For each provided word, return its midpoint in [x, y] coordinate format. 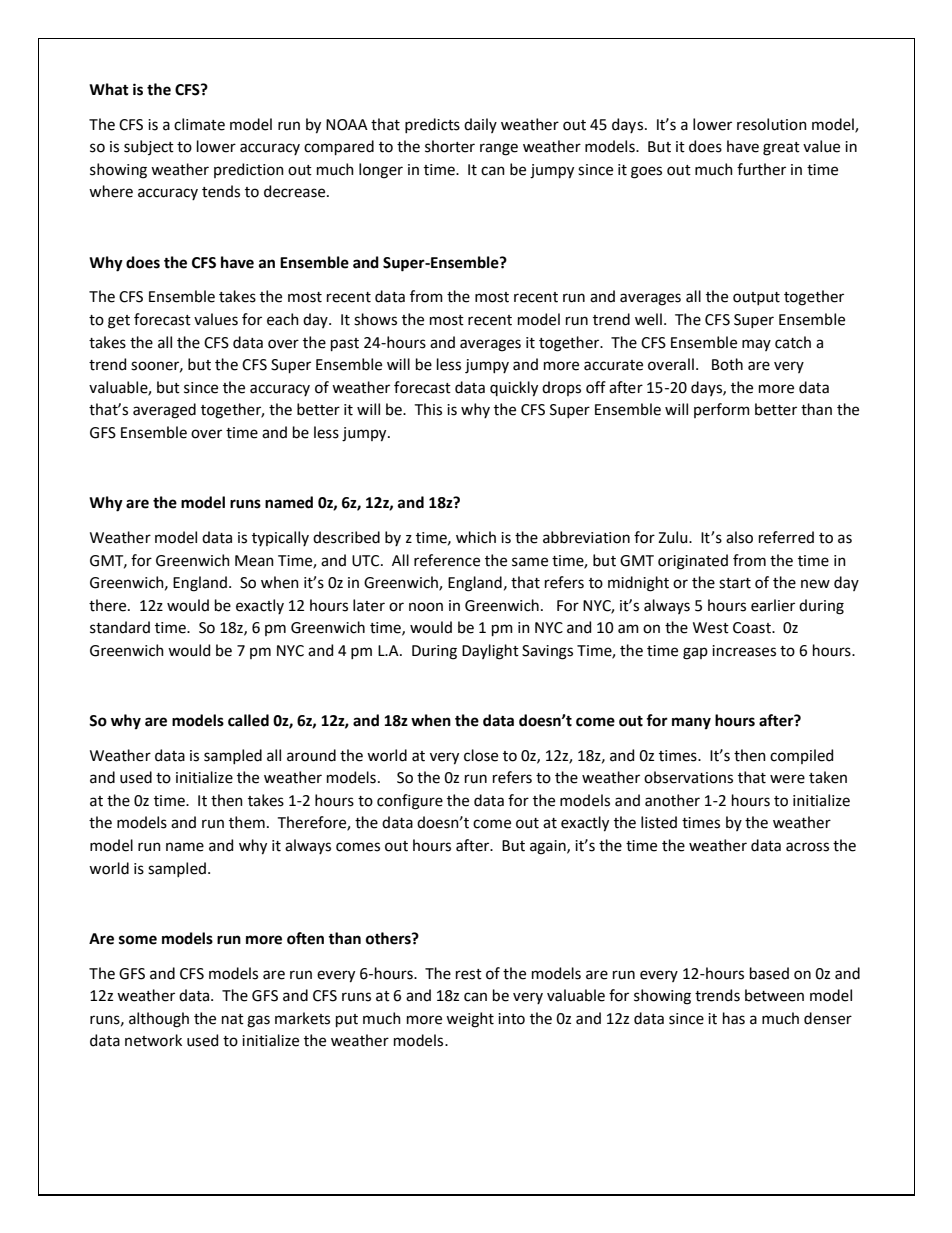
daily [480, 125]
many [691, 723]
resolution [772, 124]
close [481, 755]
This [428, 409]
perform [722, 410]
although [159, 1020]
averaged [164, 411]
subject [149, 147]
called [248, 720]
